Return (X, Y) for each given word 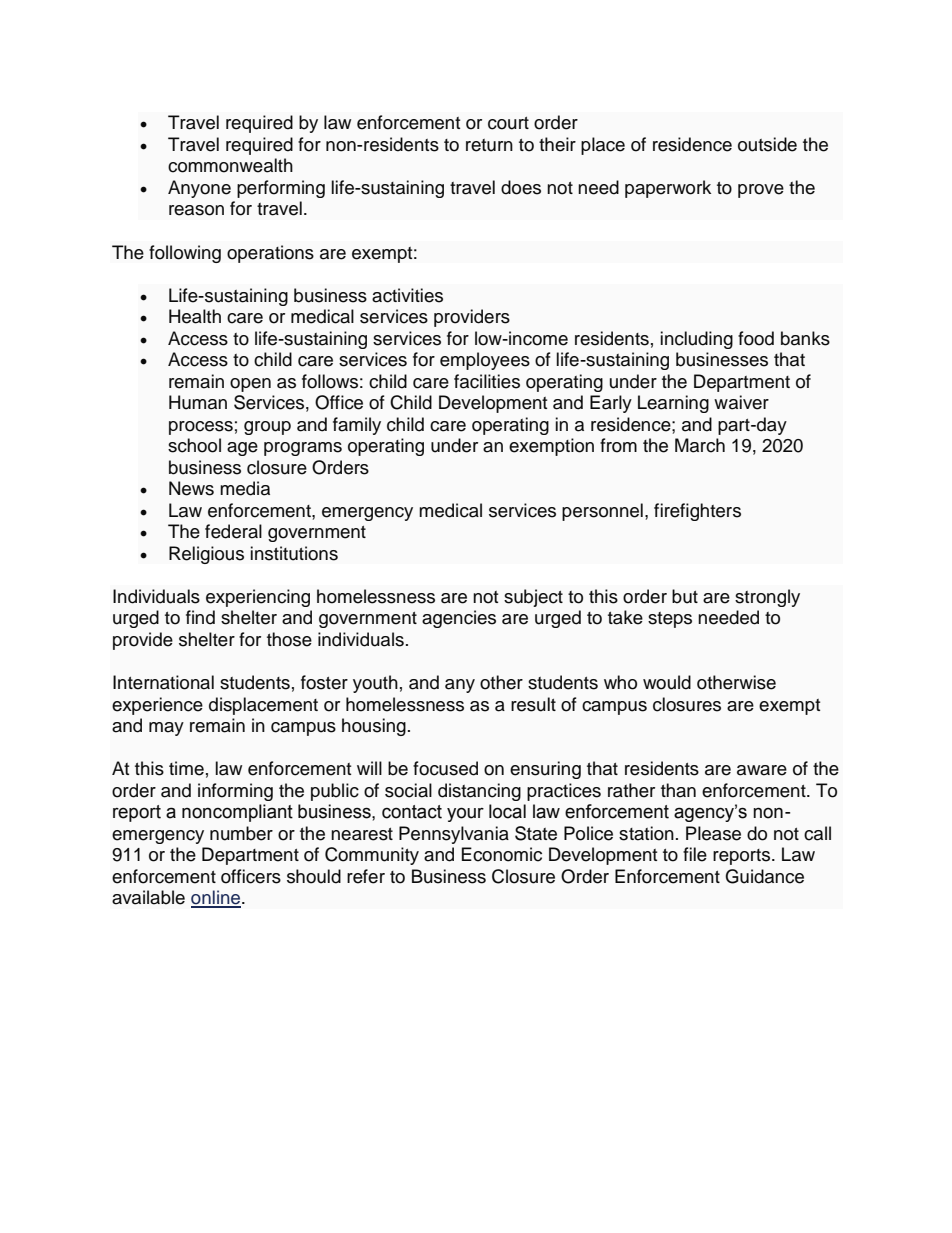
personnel (602, 512)
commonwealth (230, 165)
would (667, 682)
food (756, 338)
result (533, 704)
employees (485, 361)
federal (233, 531)
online (216, 898)
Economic (502, 854)
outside (767, 144)
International (163, 682)
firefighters (697, 512)
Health (195, 316)
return (489, 145)
